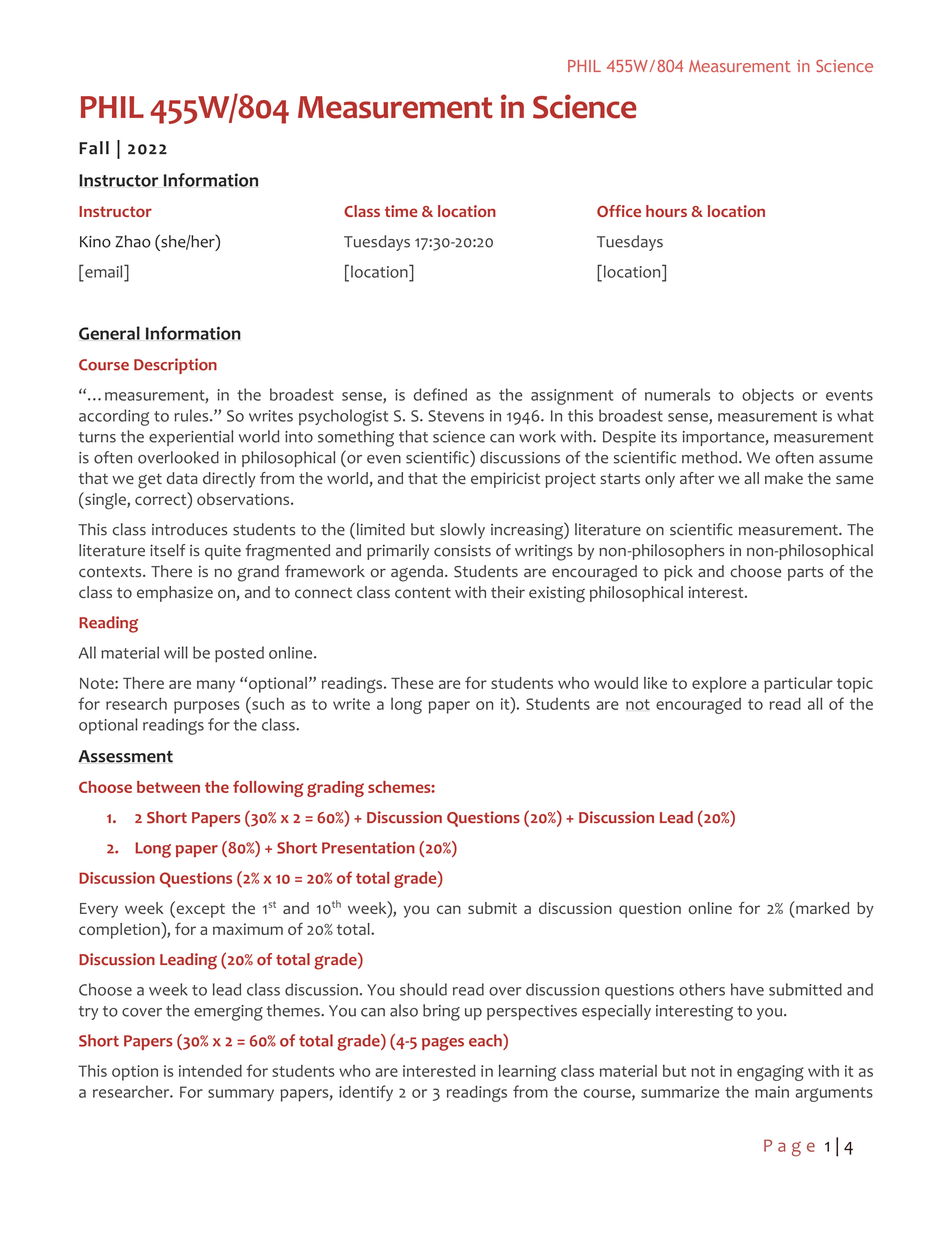 The height and width of the screenshot is (1233, 952). Describe the element at coordinates (168, 787) in the screenshot. I see `between` at that location.
